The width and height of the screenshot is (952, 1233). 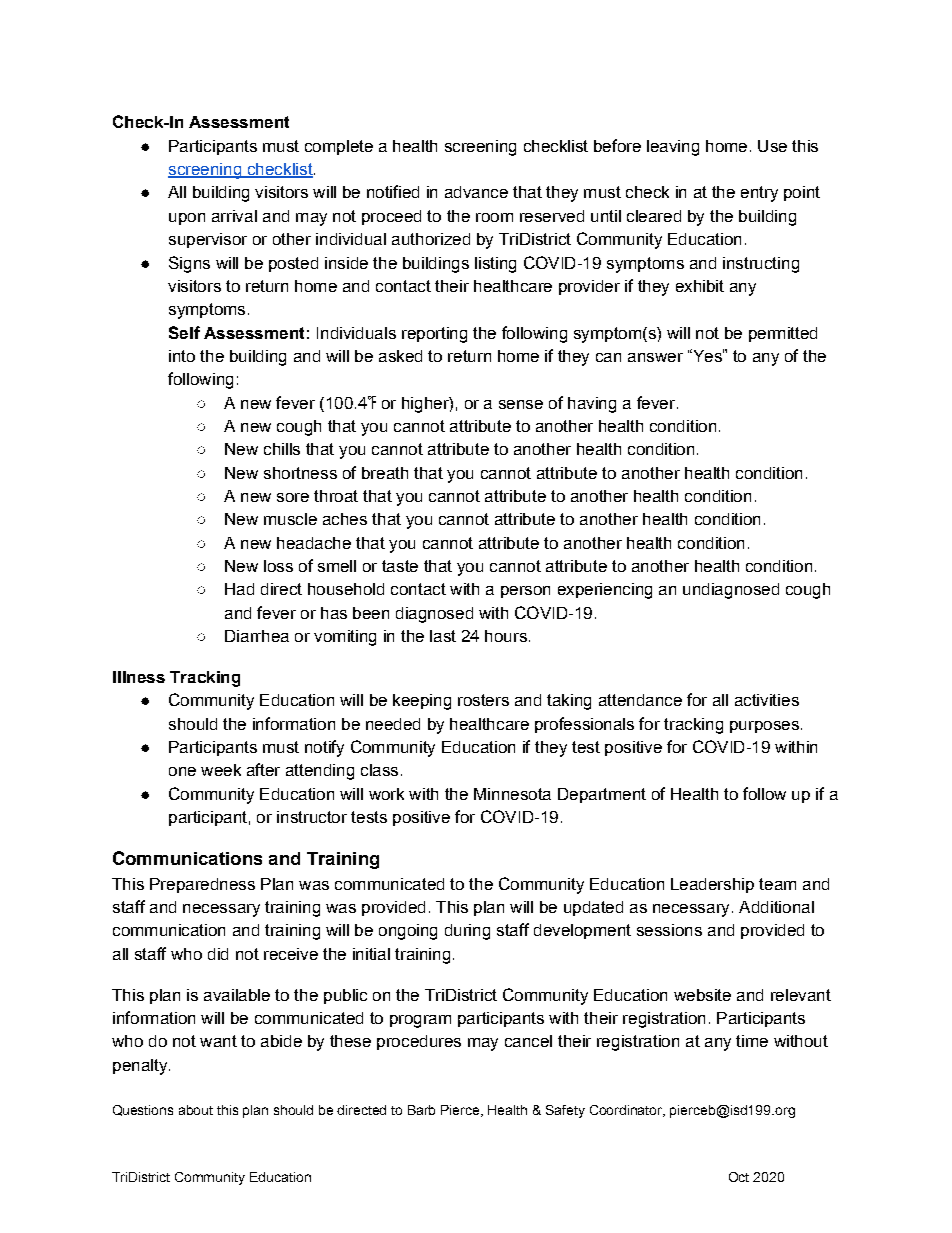 I want to click on Diarrhea, so click(x=257, y=636).
